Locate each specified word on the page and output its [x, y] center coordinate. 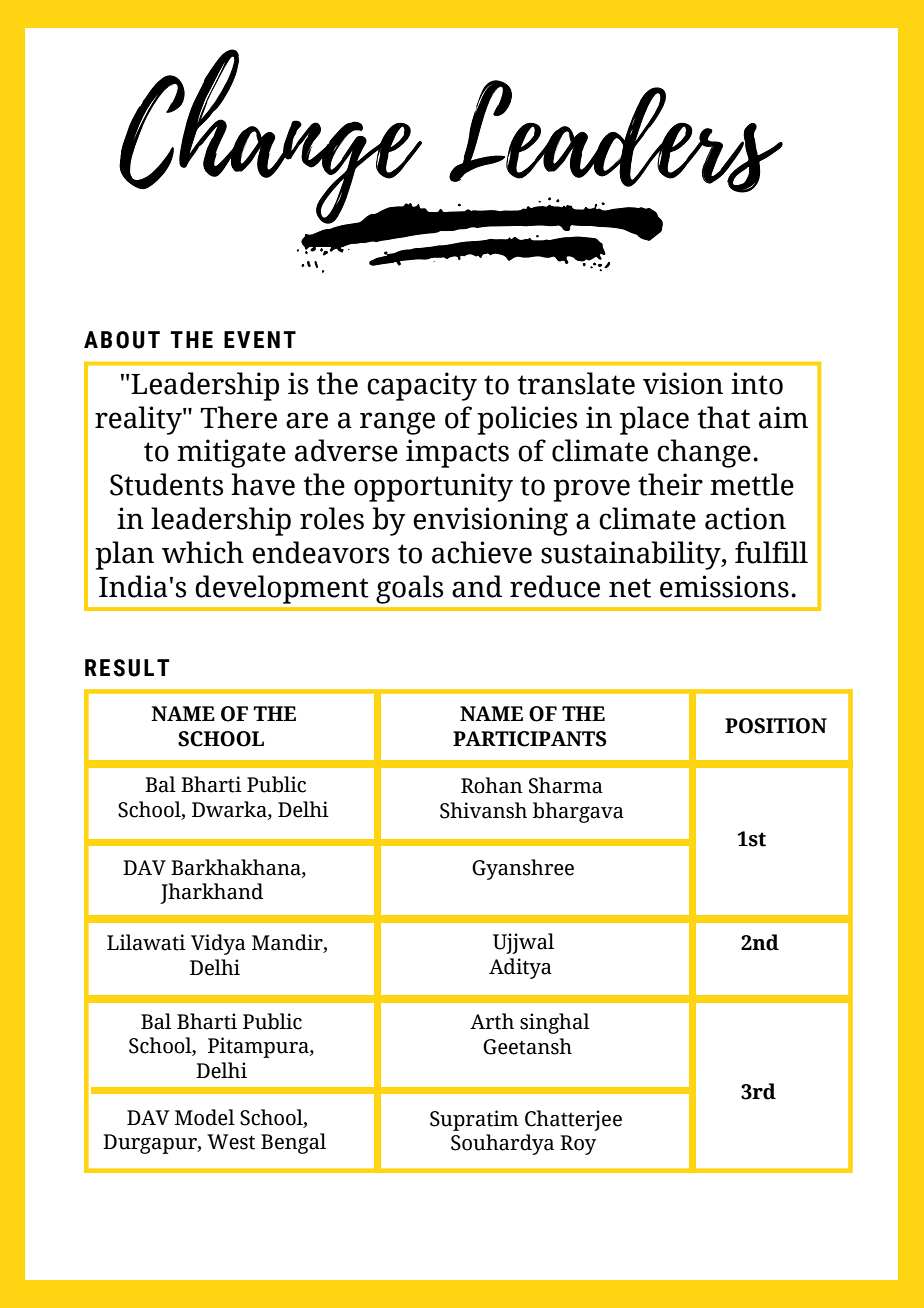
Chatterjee [573, 1120]
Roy [578, 1145]
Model [205, 1117]
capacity [422, 386]
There [238, 417]
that [724, 417]
